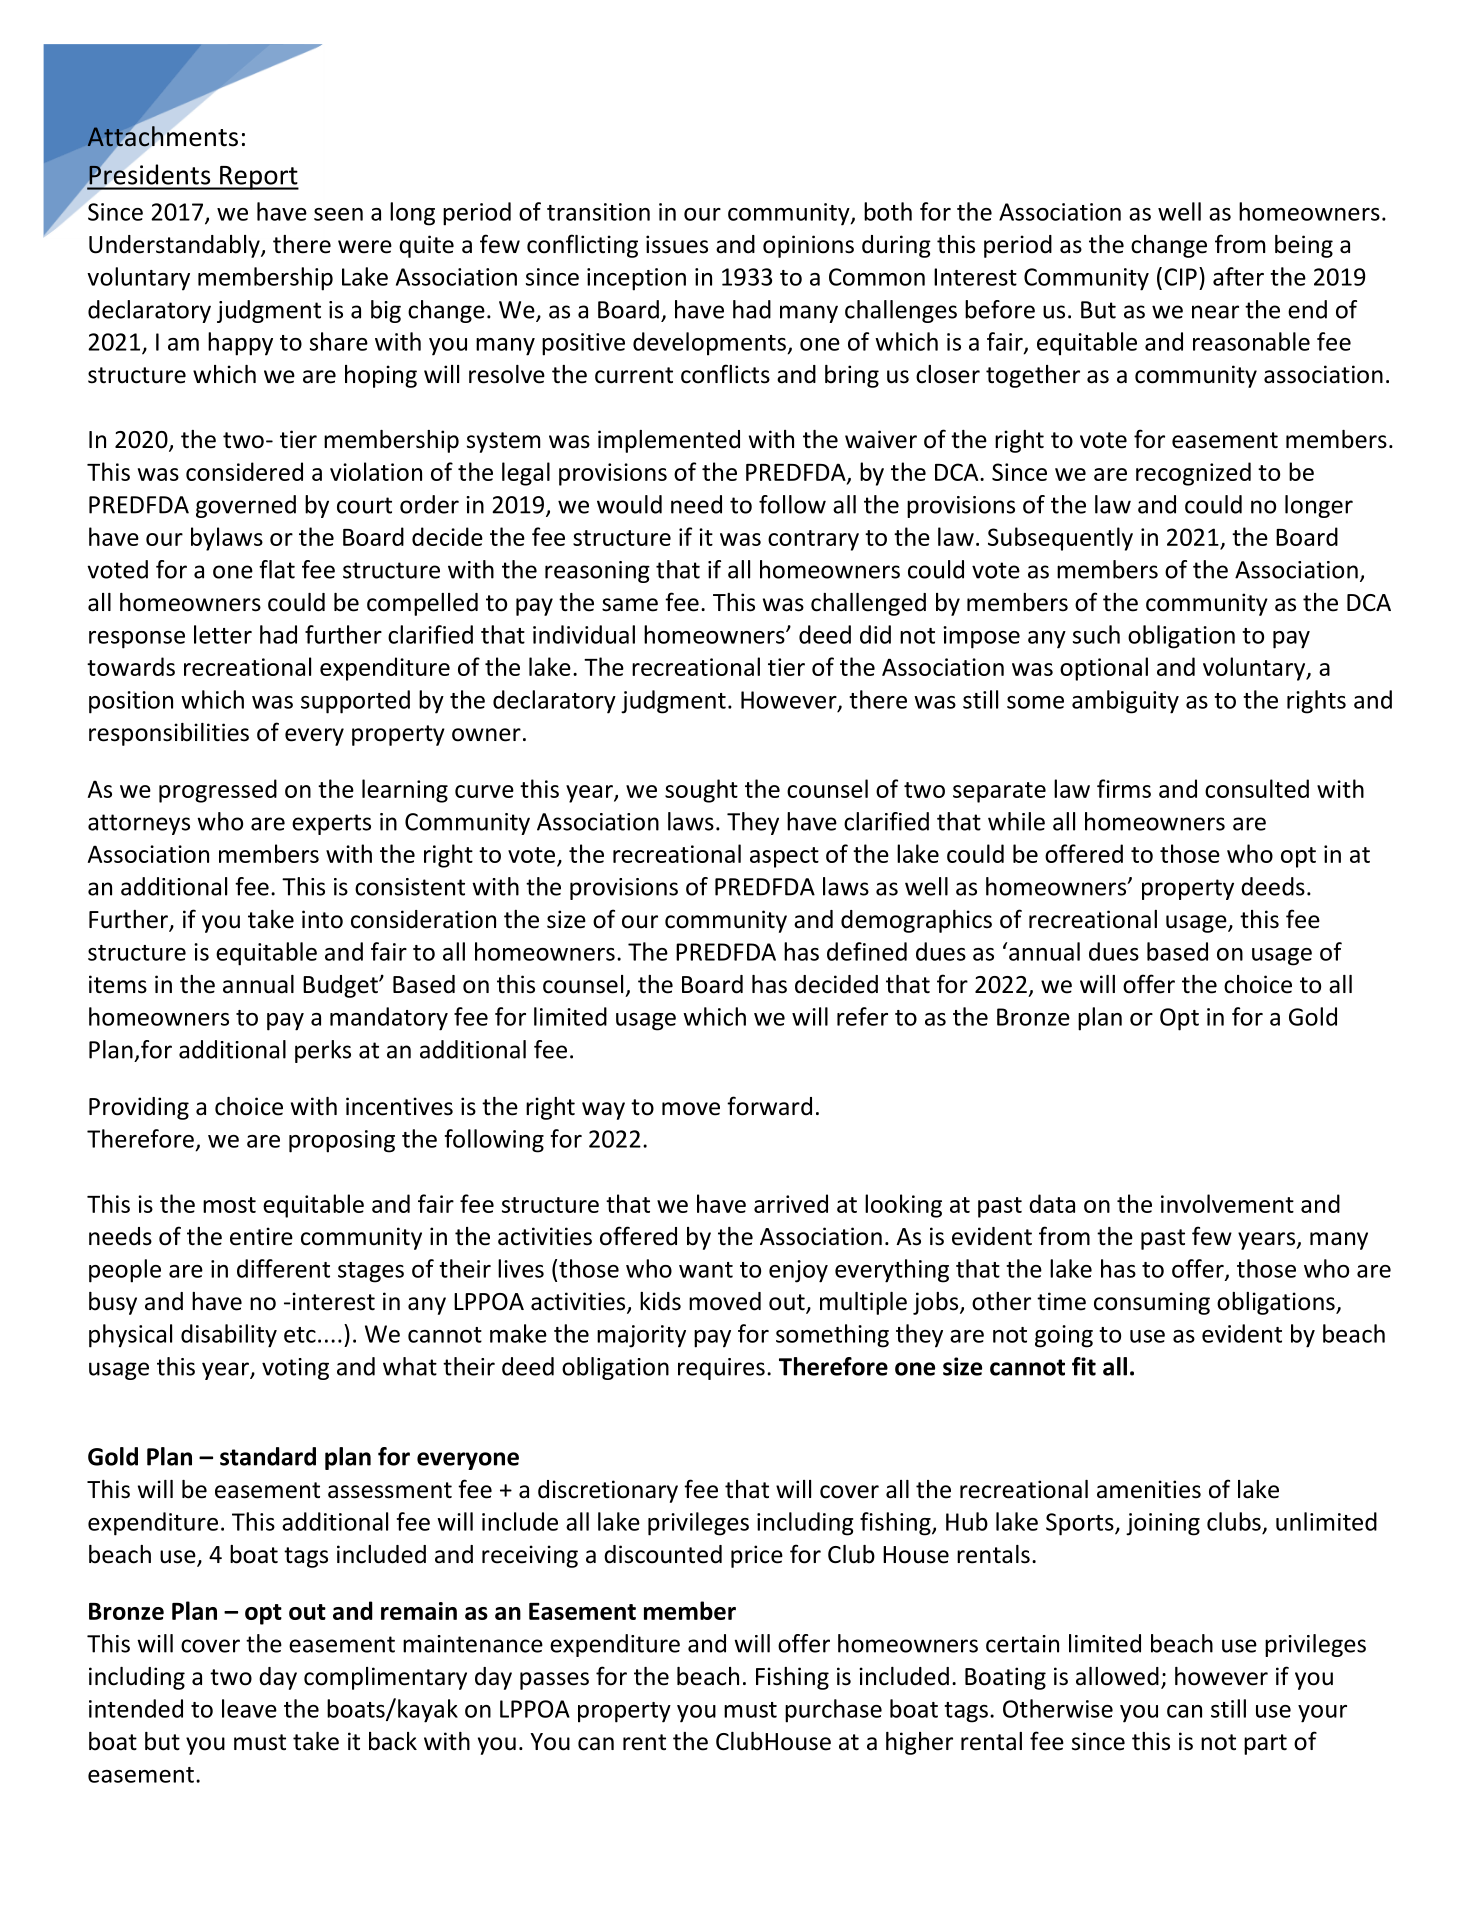 The width and height of the screenshot is (1483, 1919). I want to click on into, so click(322, 919).
